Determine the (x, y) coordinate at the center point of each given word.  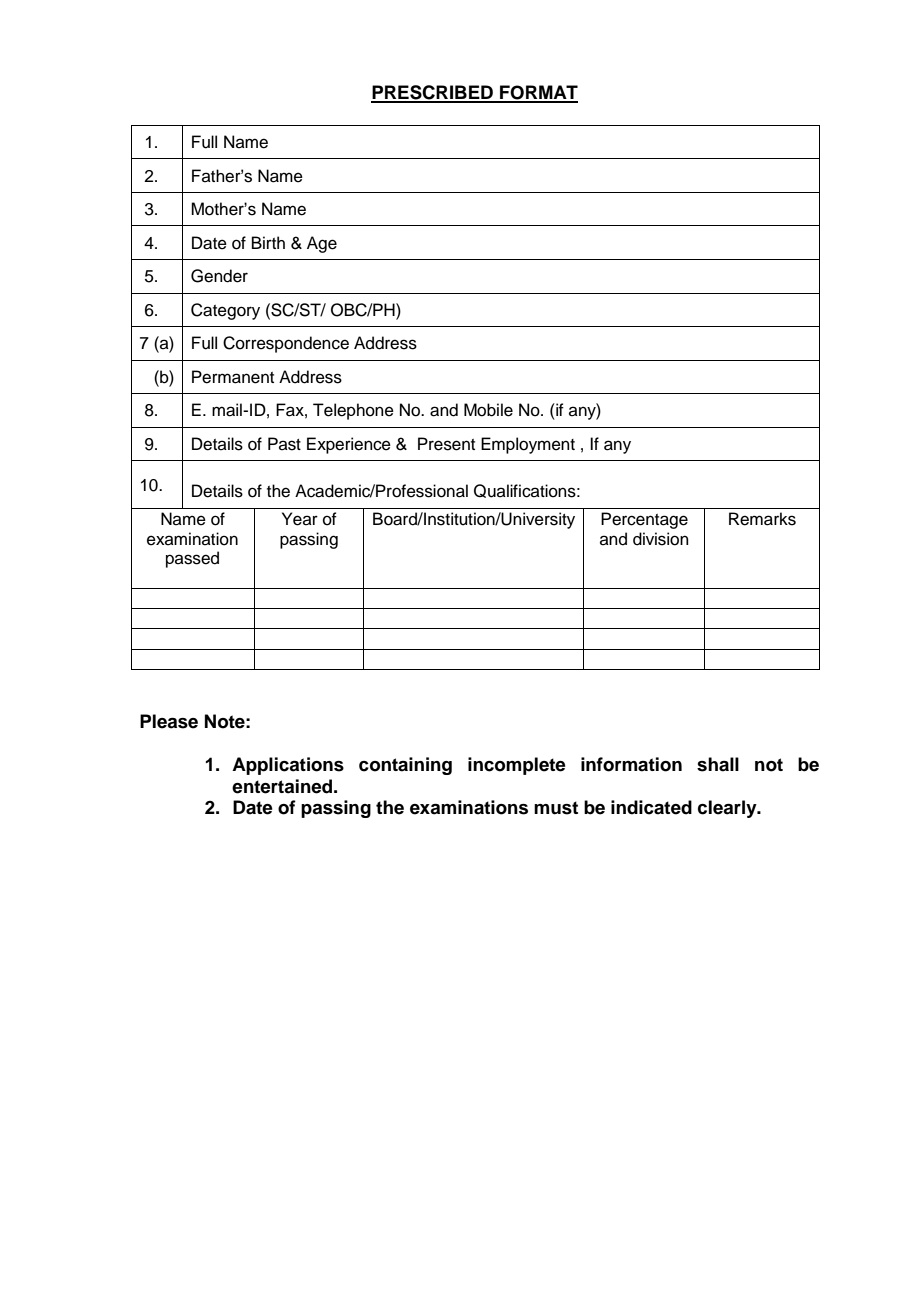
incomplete (517, 766)
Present (446, 444)
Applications (288, 766)
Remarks (762, 519)
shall (718, 764)
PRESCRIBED (433, 93)
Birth (268, 242)
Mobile (488, 410)
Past (284, 444)
